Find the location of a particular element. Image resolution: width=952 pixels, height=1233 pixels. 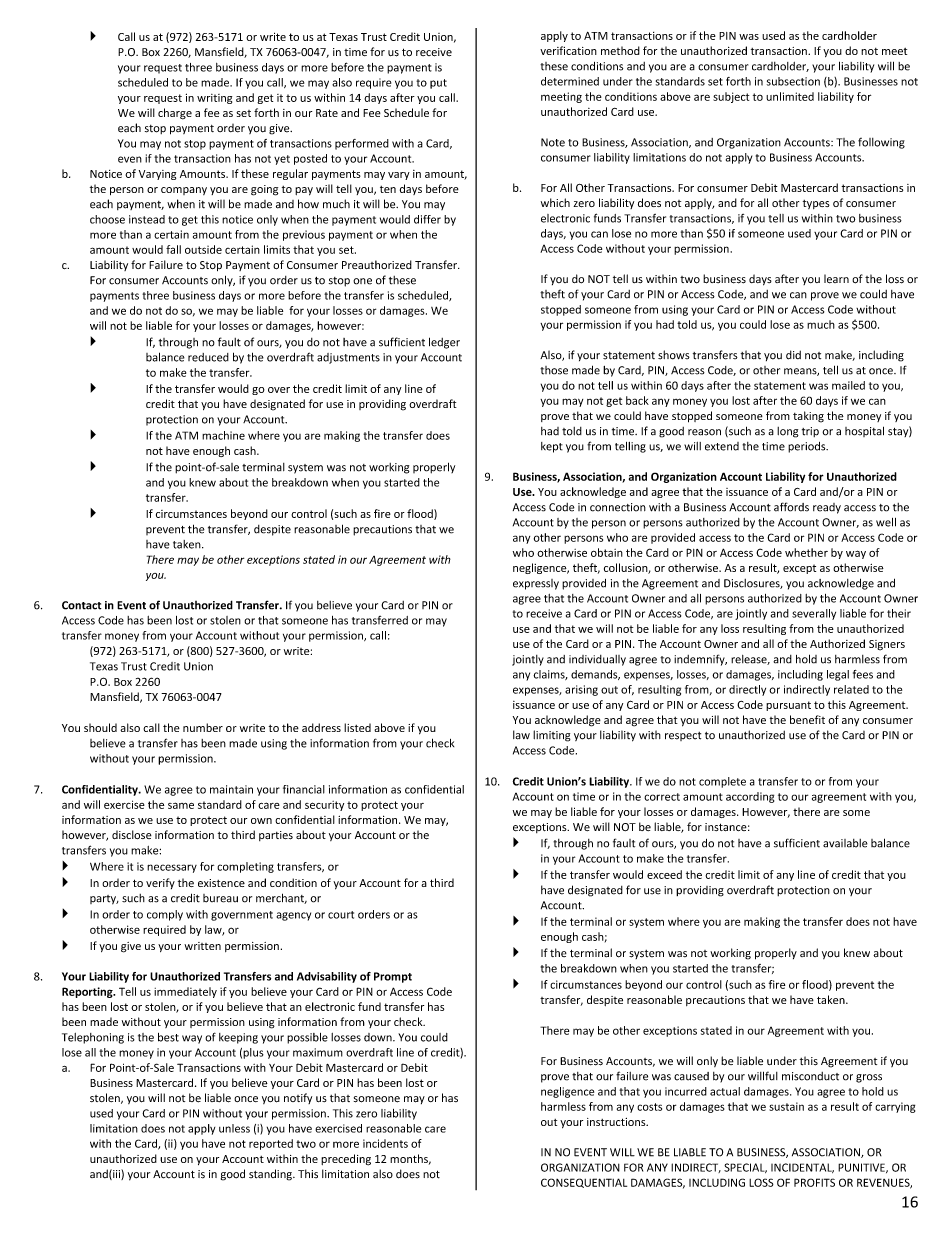

according is located at coordinates (750, 797).
